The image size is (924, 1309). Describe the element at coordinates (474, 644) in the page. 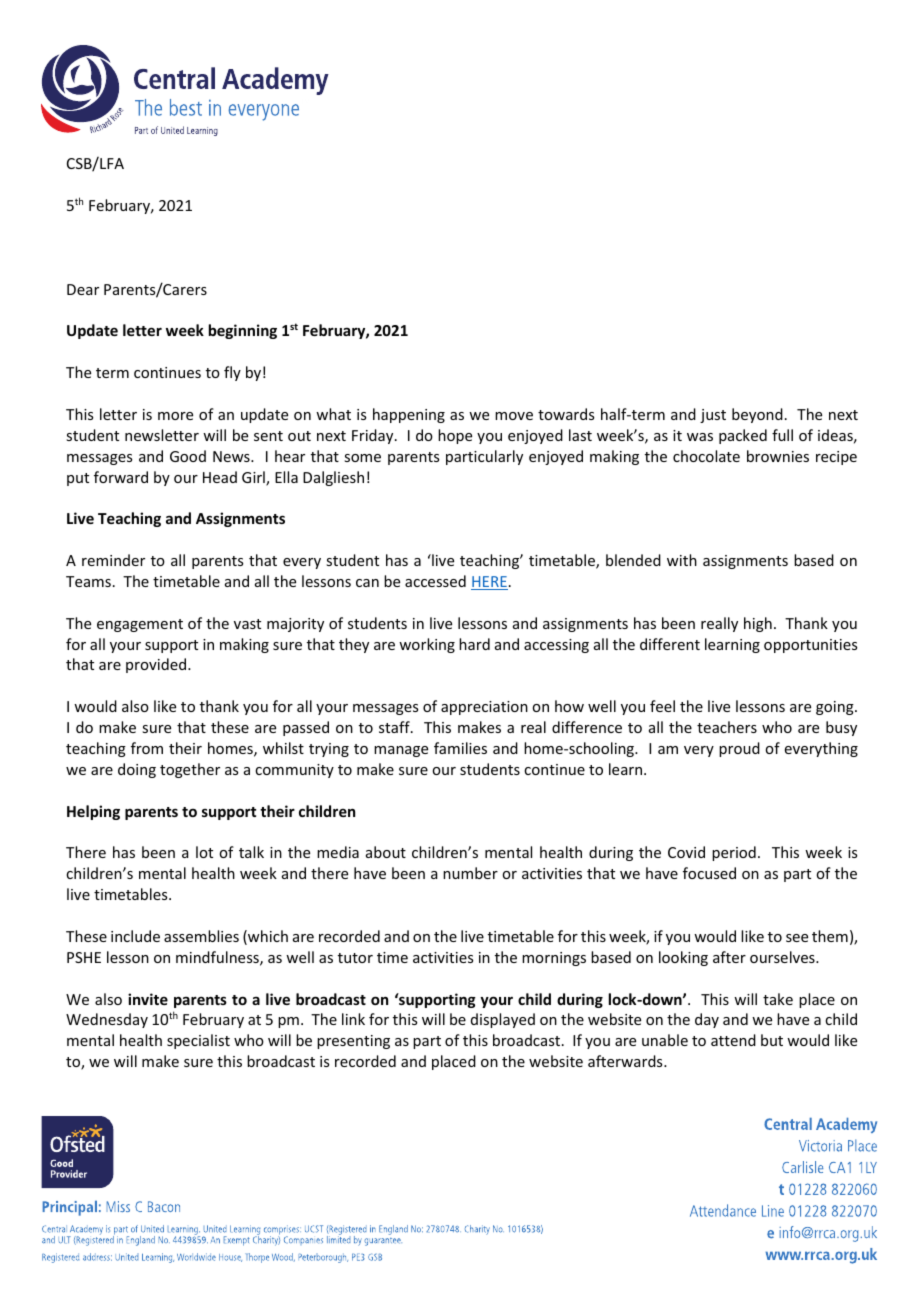

I see `hard` at that location.
